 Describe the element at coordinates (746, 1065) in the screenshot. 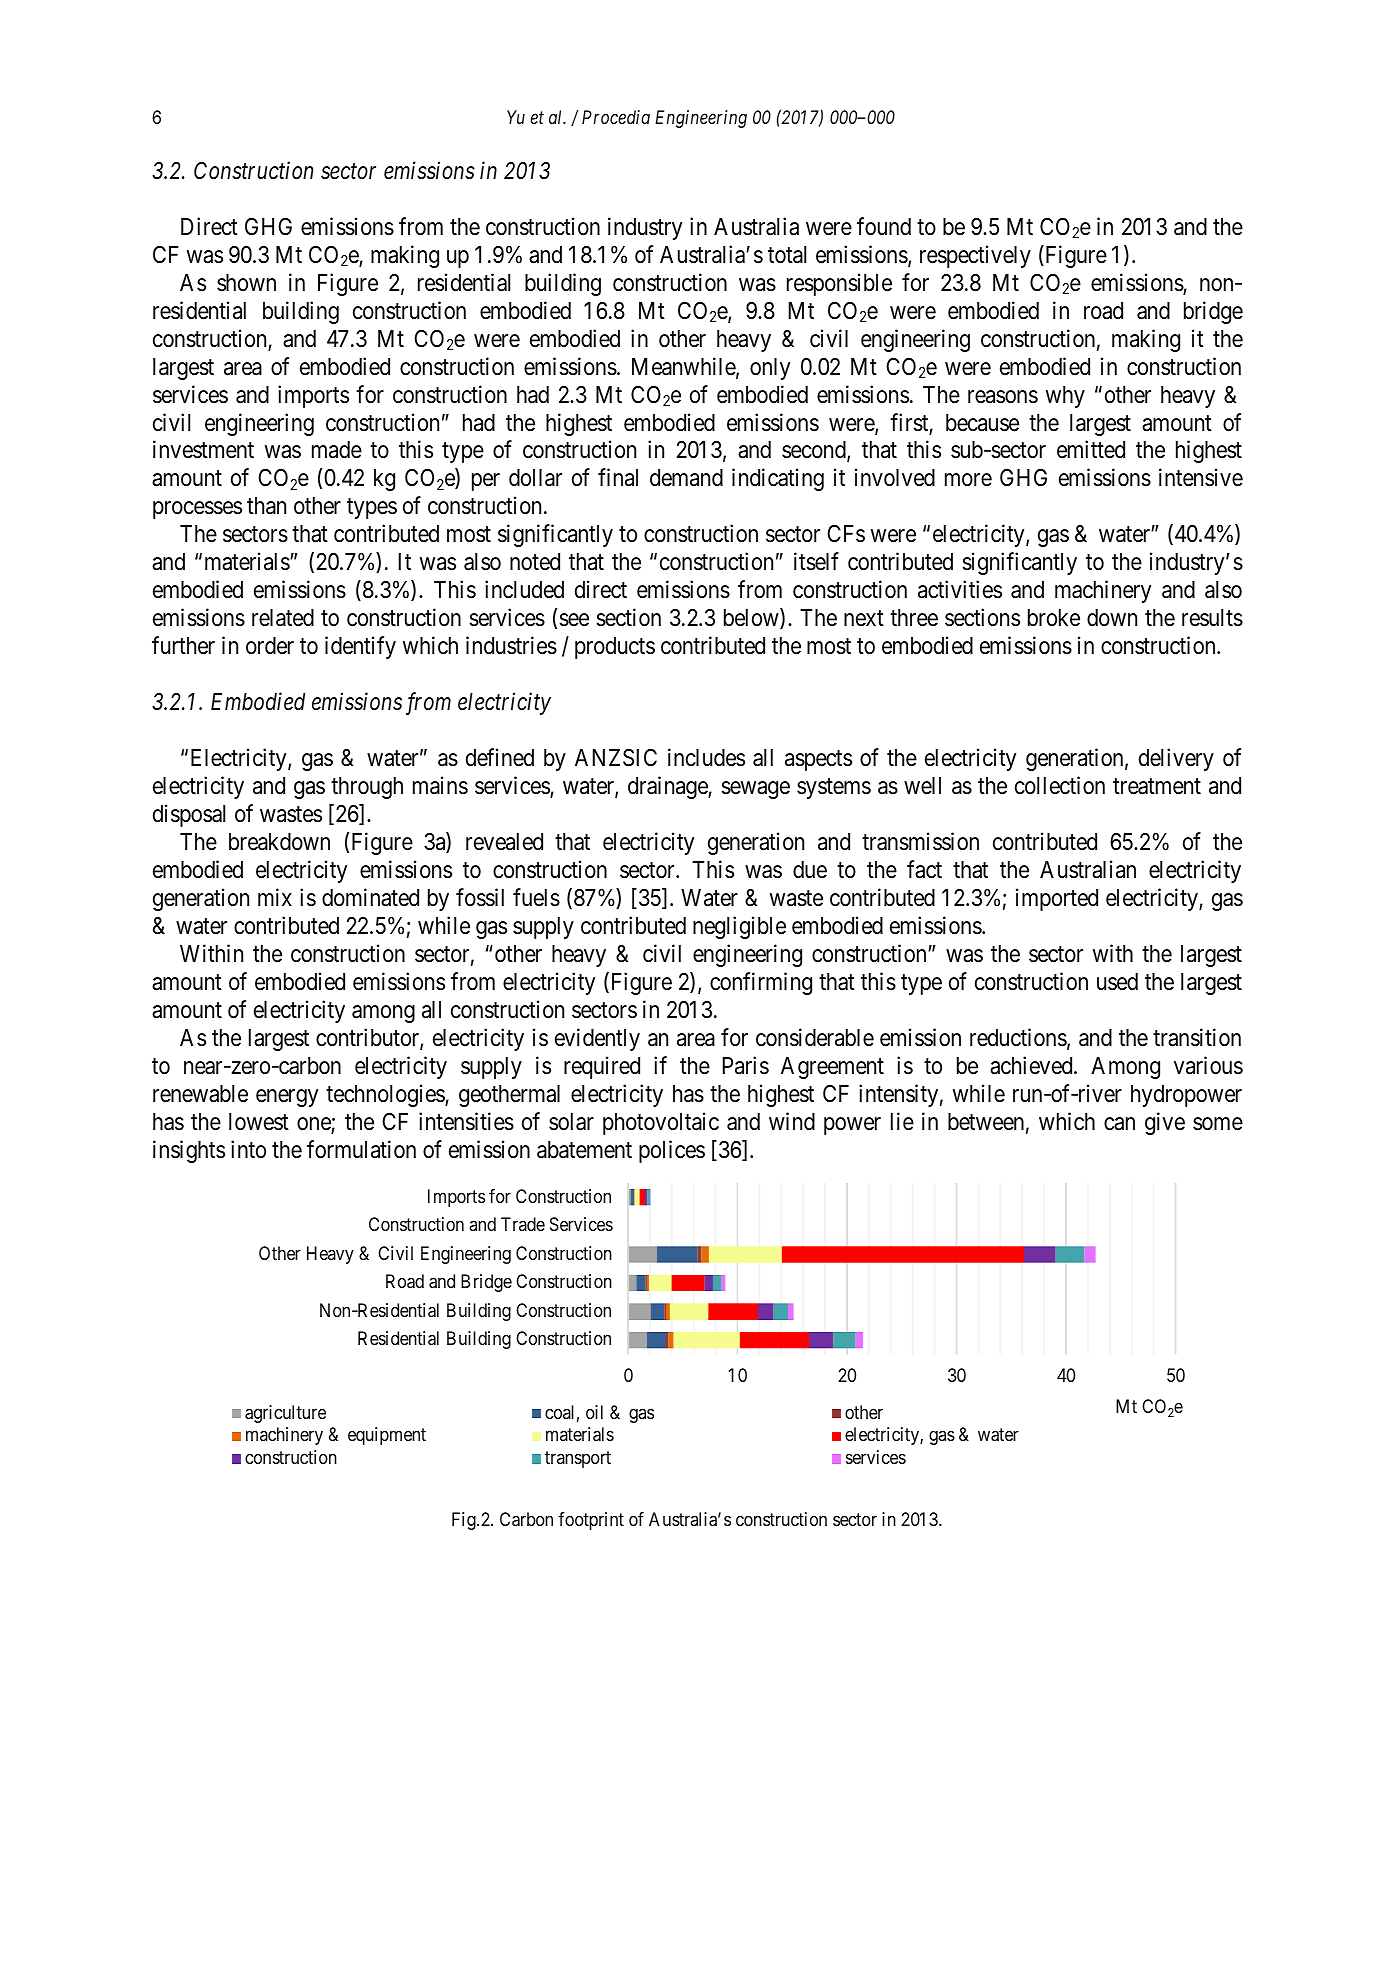

I see `Paris` at that location.
